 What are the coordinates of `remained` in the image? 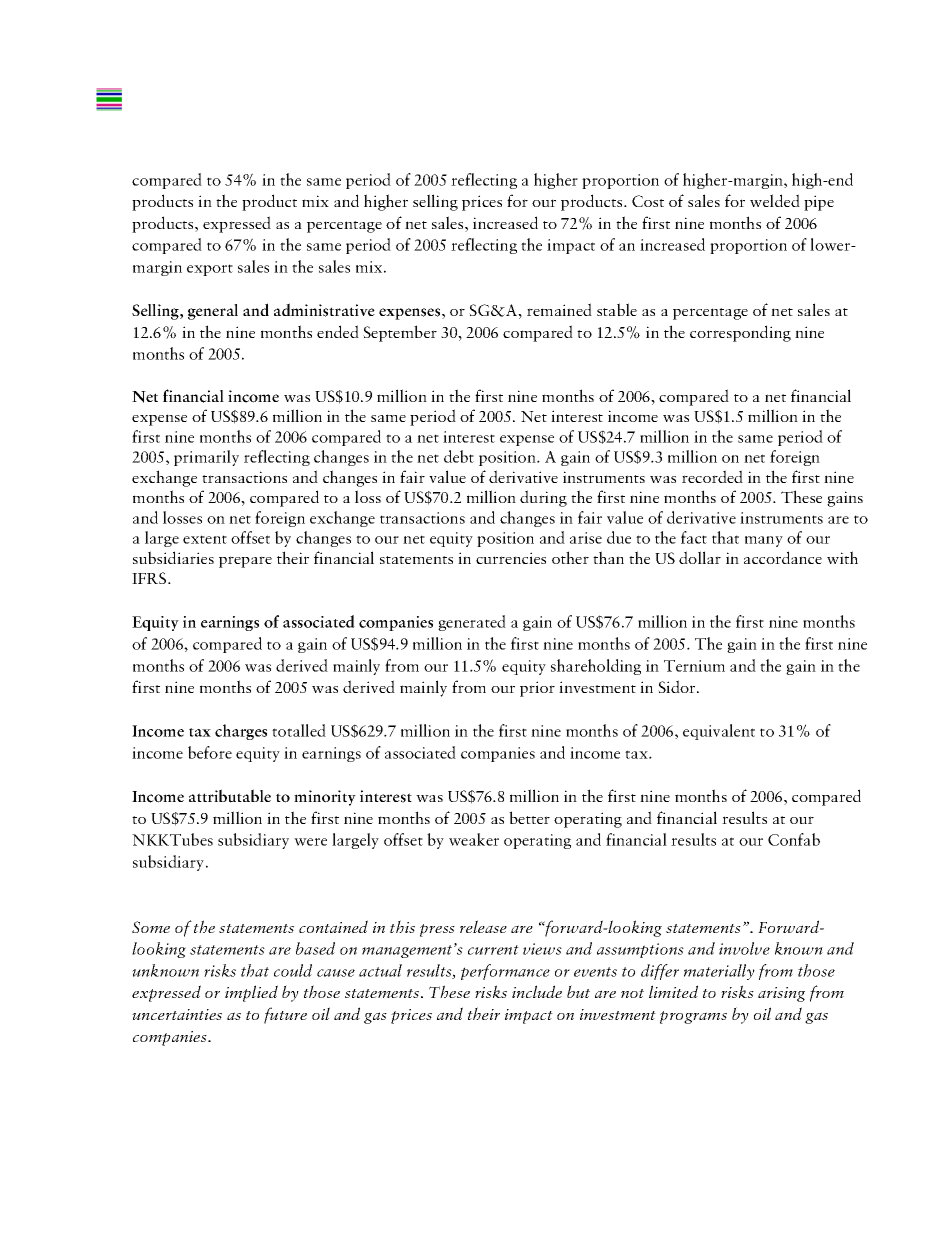 It's located at (559, 309).
